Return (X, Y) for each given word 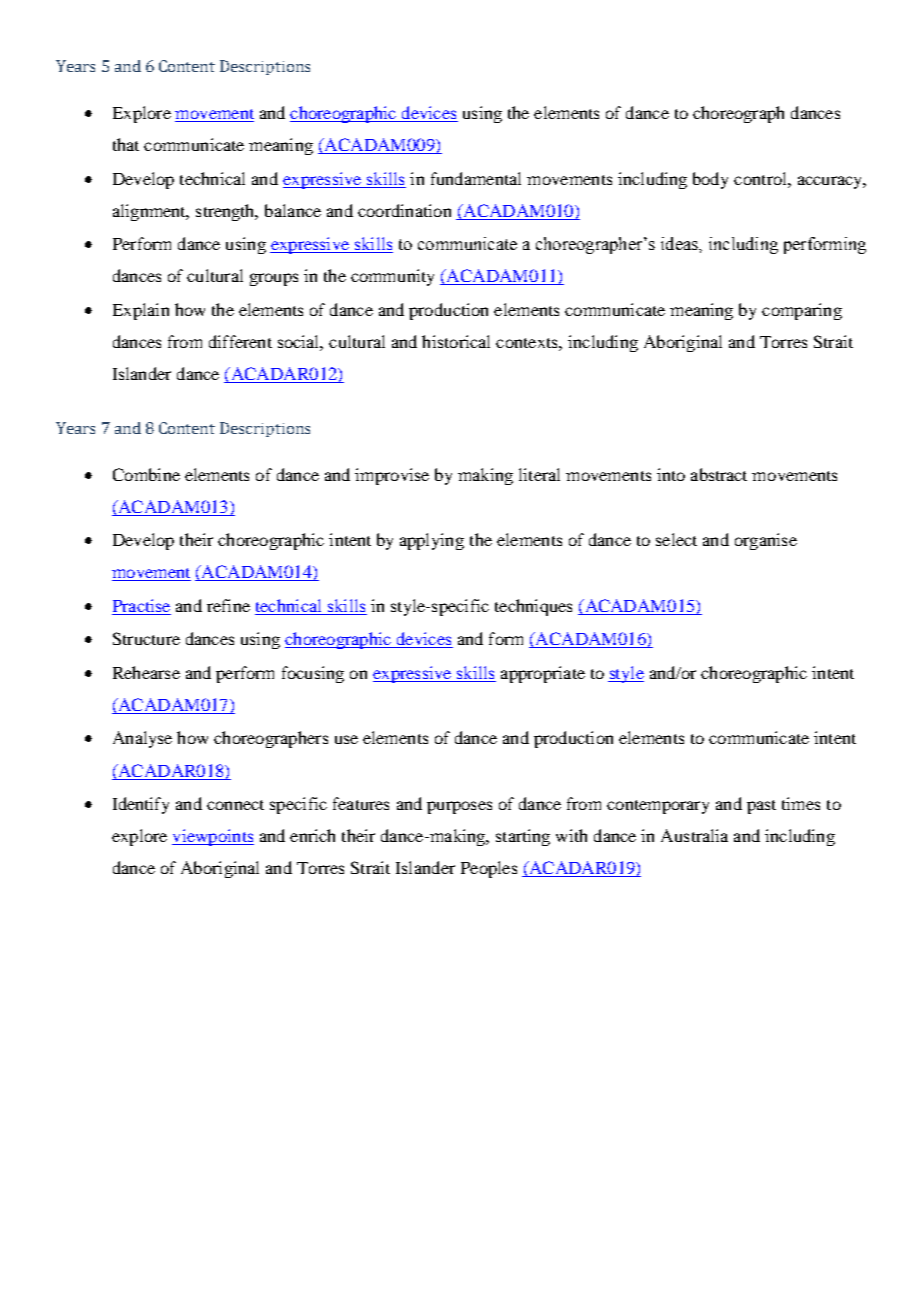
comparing (802, 311)
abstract (719, 474)
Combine (146, 474)
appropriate (543, 674)
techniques (533, 607)
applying (432, 541)
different (240, 341)
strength (227, 212)
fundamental (476, 178)
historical (456, 341)
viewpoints (213, 837)
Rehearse (146, 672)
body (710, 180)
